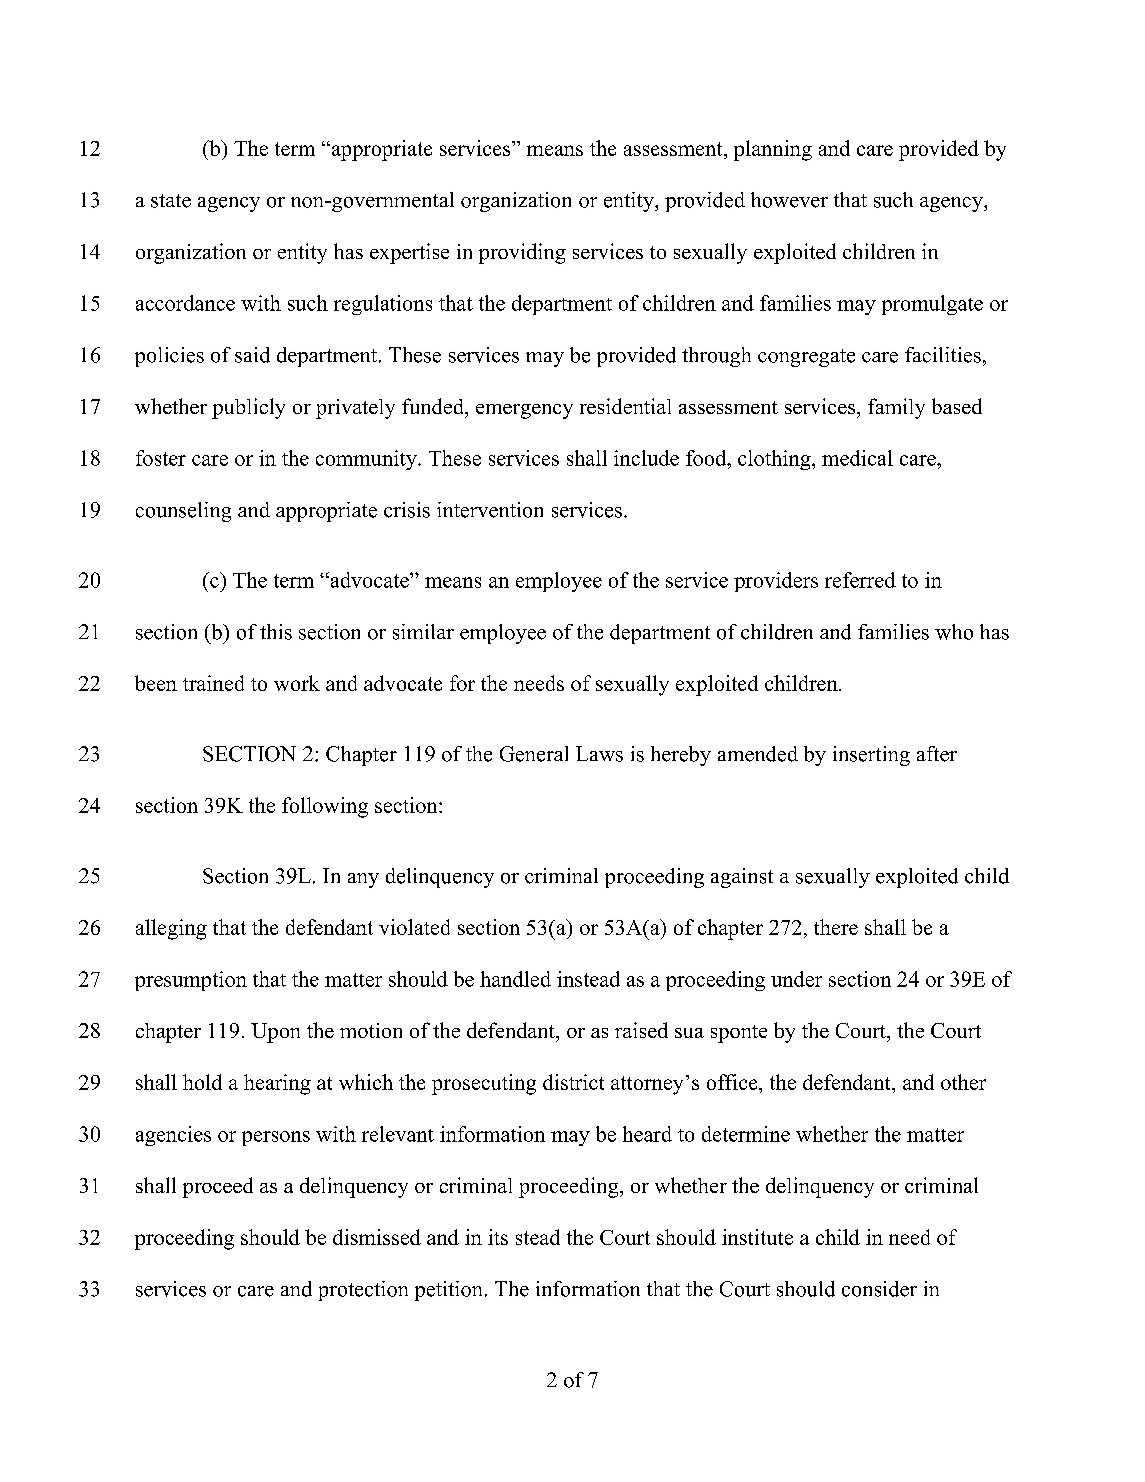 This image has width=1145, height=1482. What do you see at coordinates (789, 200) in the image?
I see `however` at bounding box center [789, 200].
